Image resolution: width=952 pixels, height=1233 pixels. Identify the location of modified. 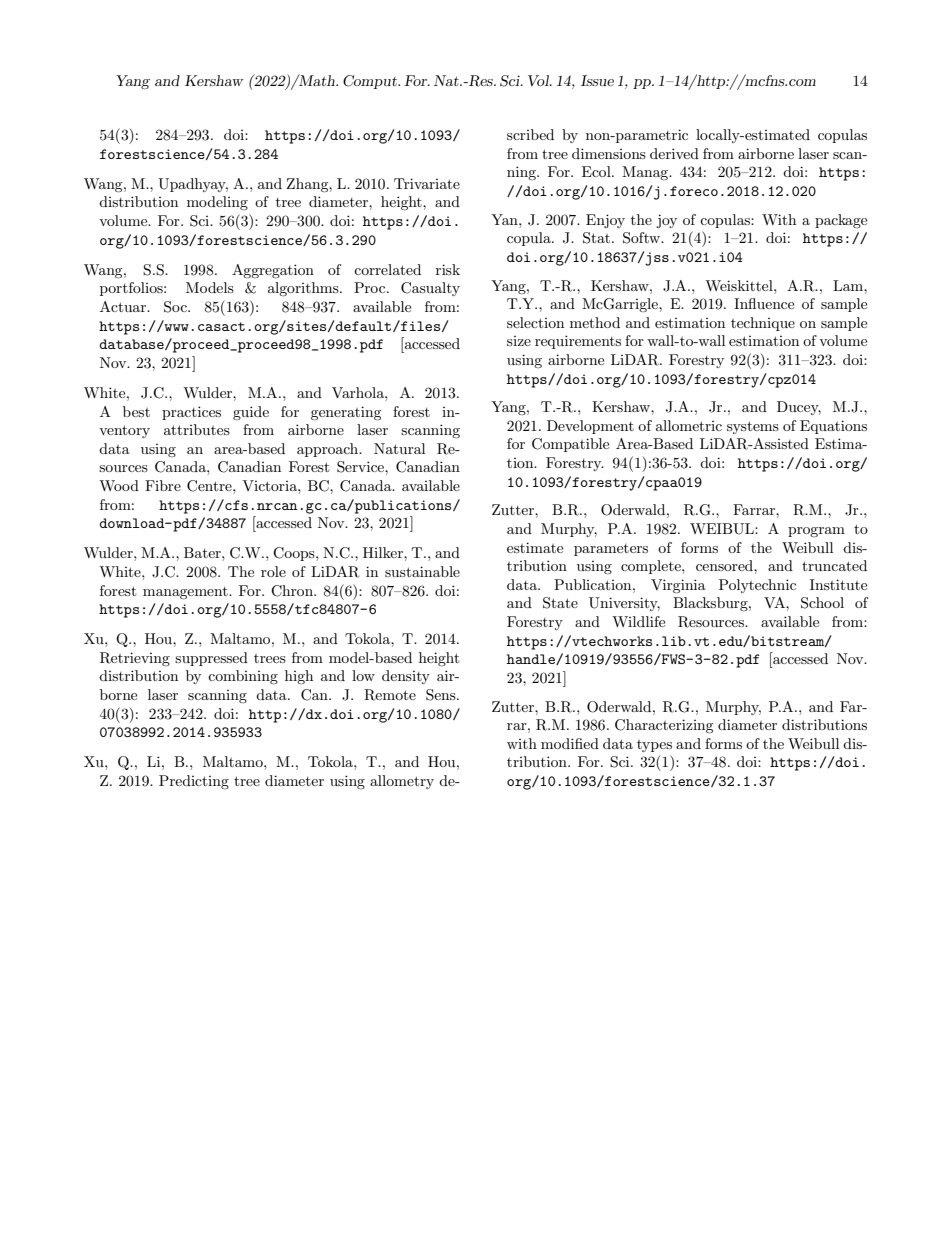
(570, 743).
